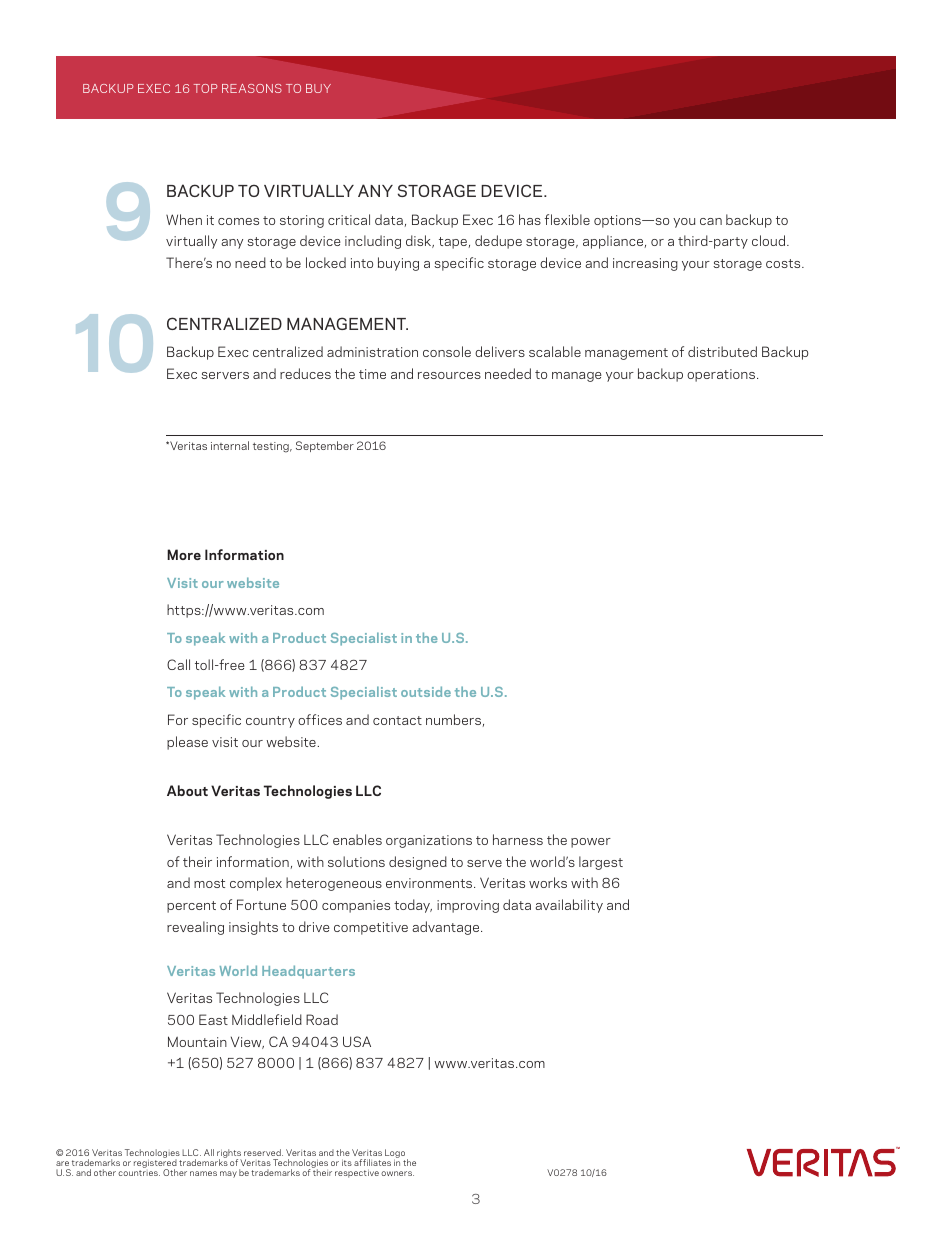  Describe the element at coordinates (721, 375) in the document. I see `operations` at that location.
